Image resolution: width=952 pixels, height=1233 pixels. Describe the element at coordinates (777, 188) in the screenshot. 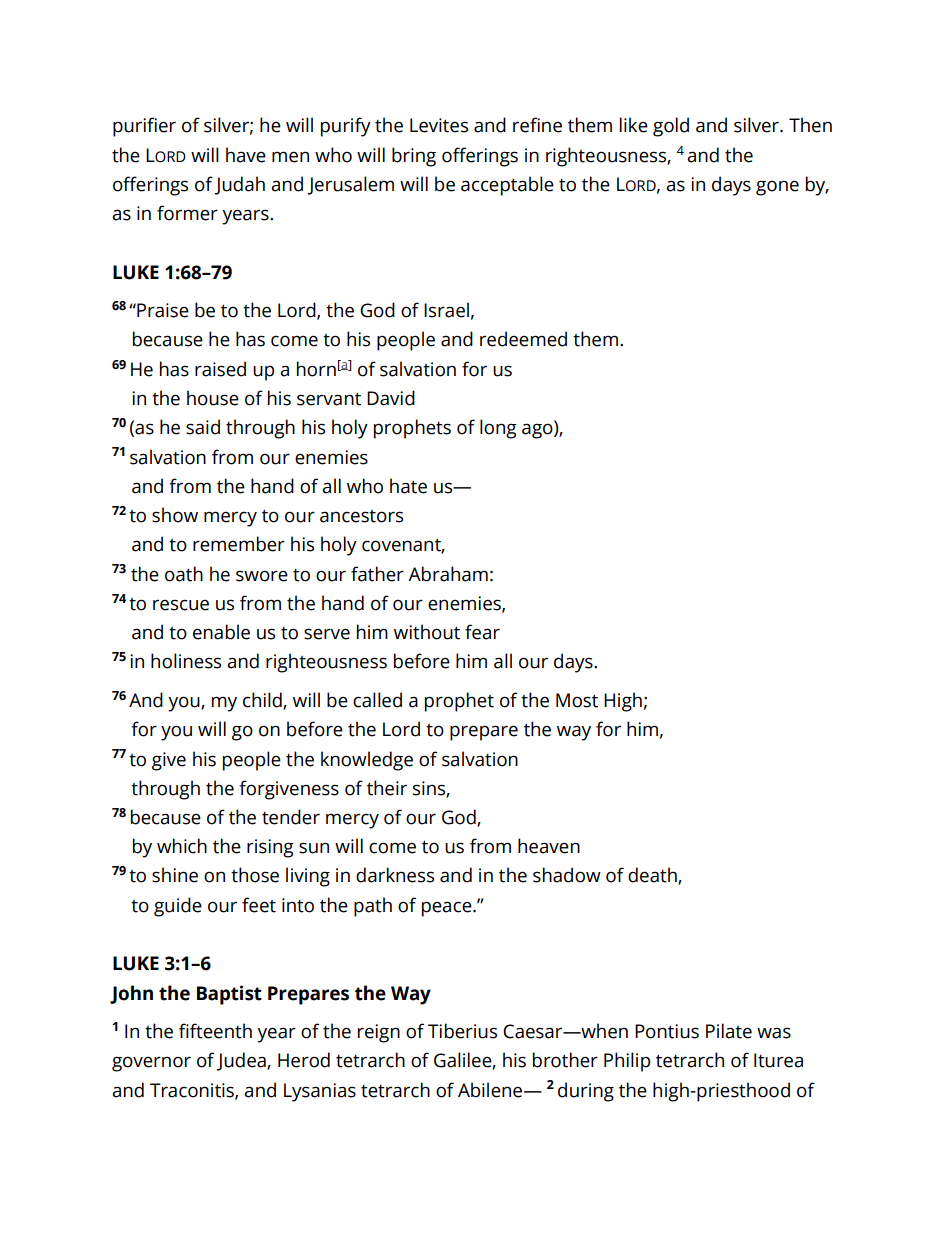

I see `gone` at that location.
